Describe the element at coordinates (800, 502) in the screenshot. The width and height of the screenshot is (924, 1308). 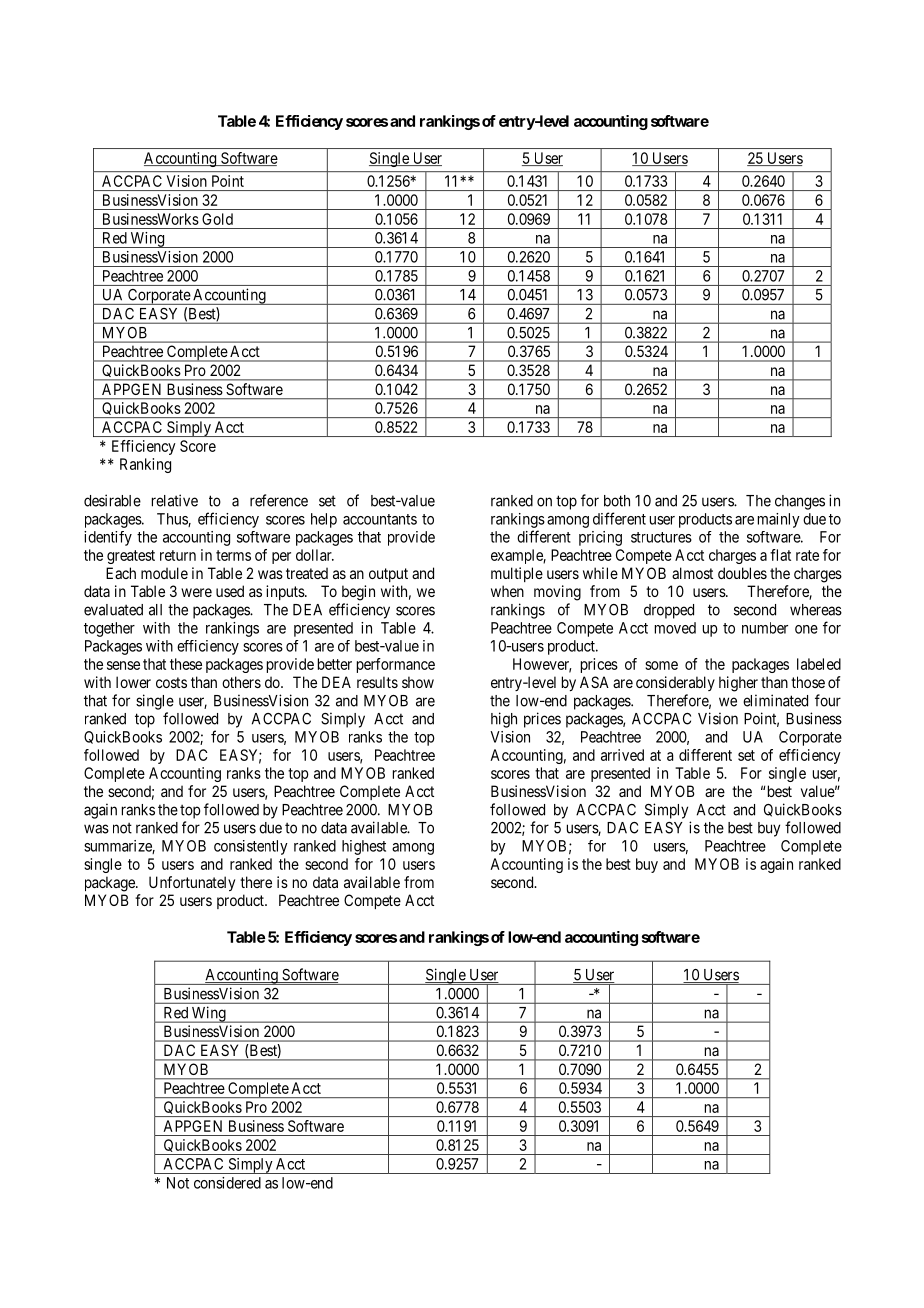
I see `changes` at that location.
